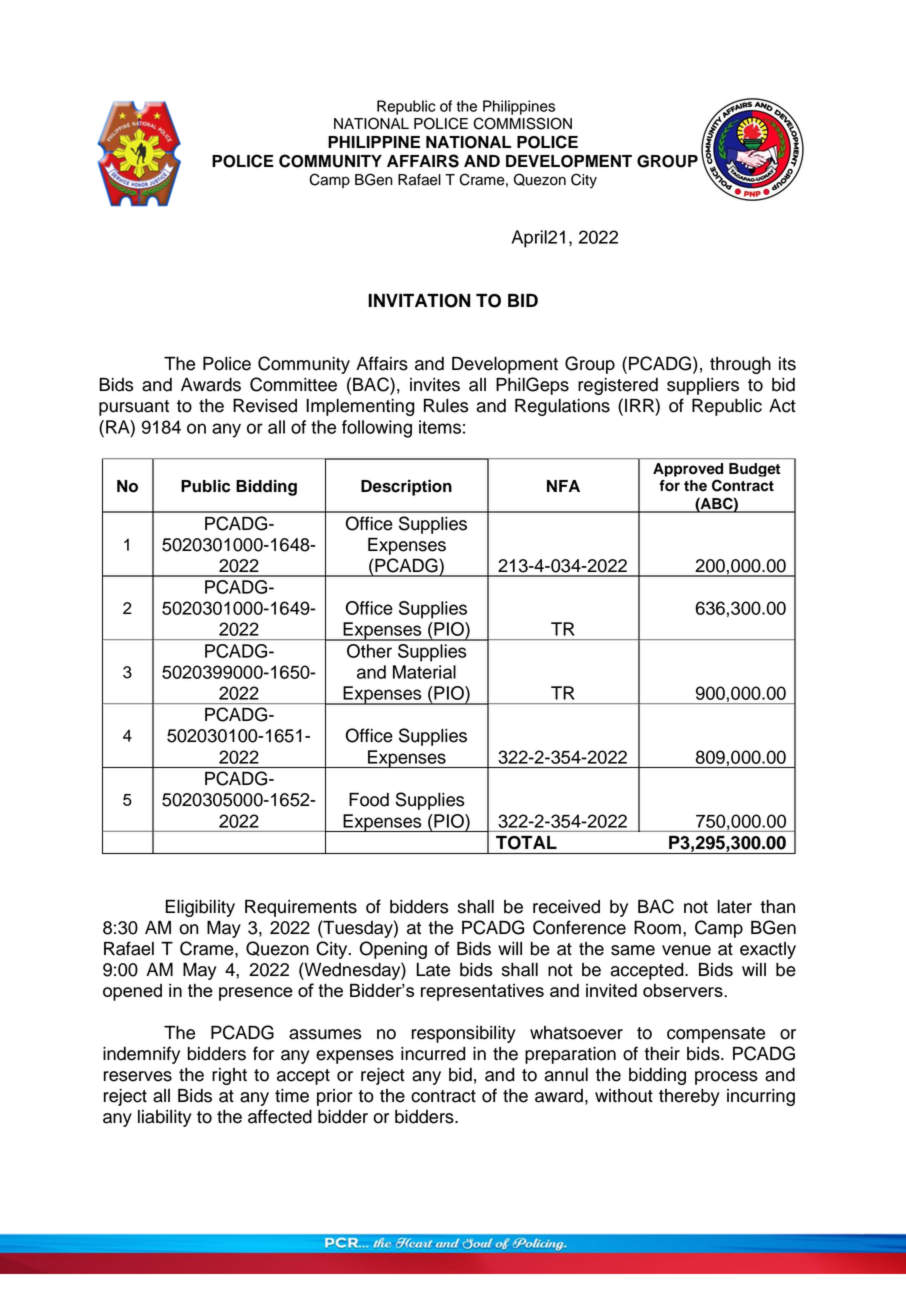 The image size is (906, 1316). Describe the element at coordinates (522, 123) in the screenshot. I see `COMMISSION` at that location.
